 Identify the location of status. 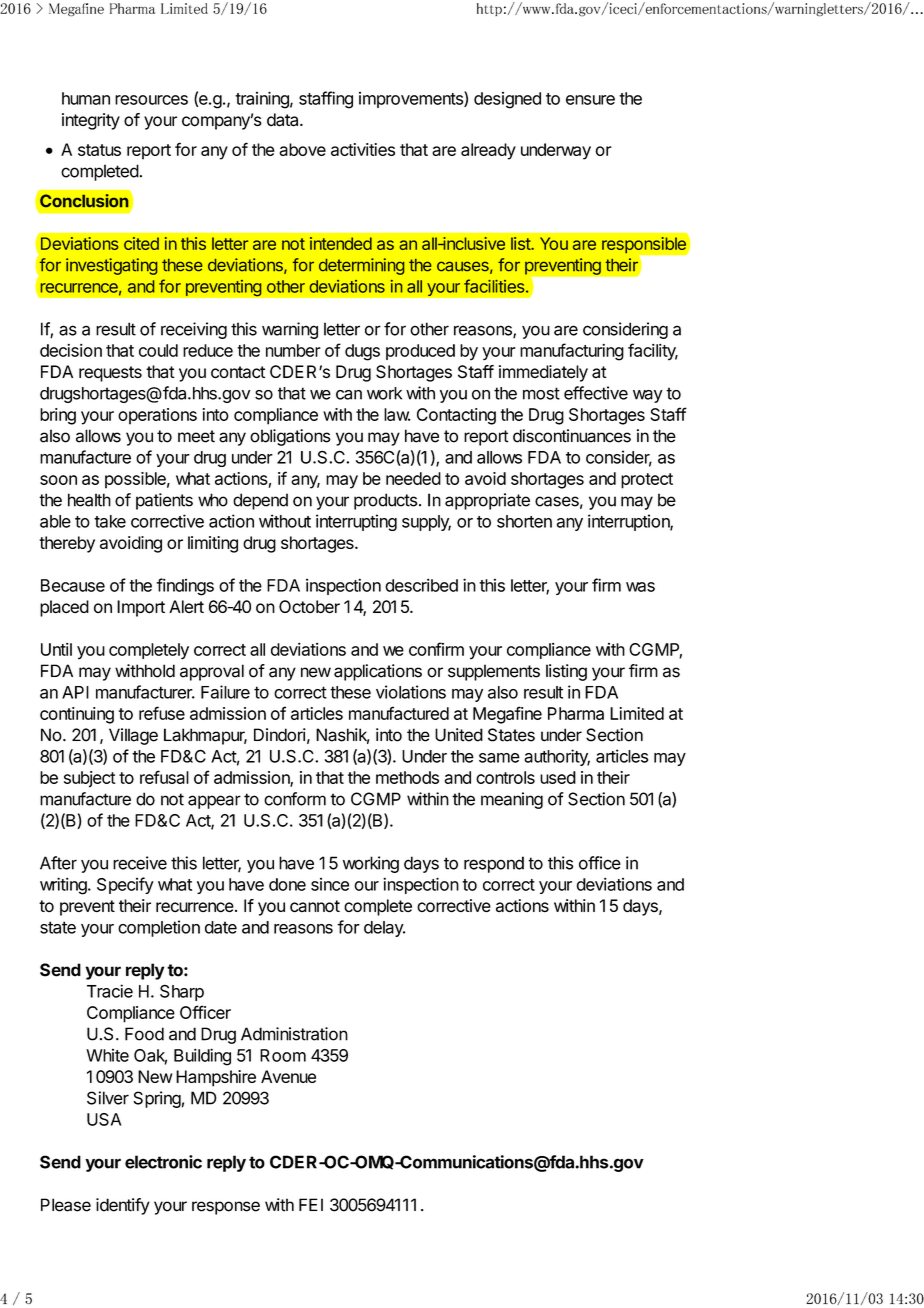
(99, 150).
